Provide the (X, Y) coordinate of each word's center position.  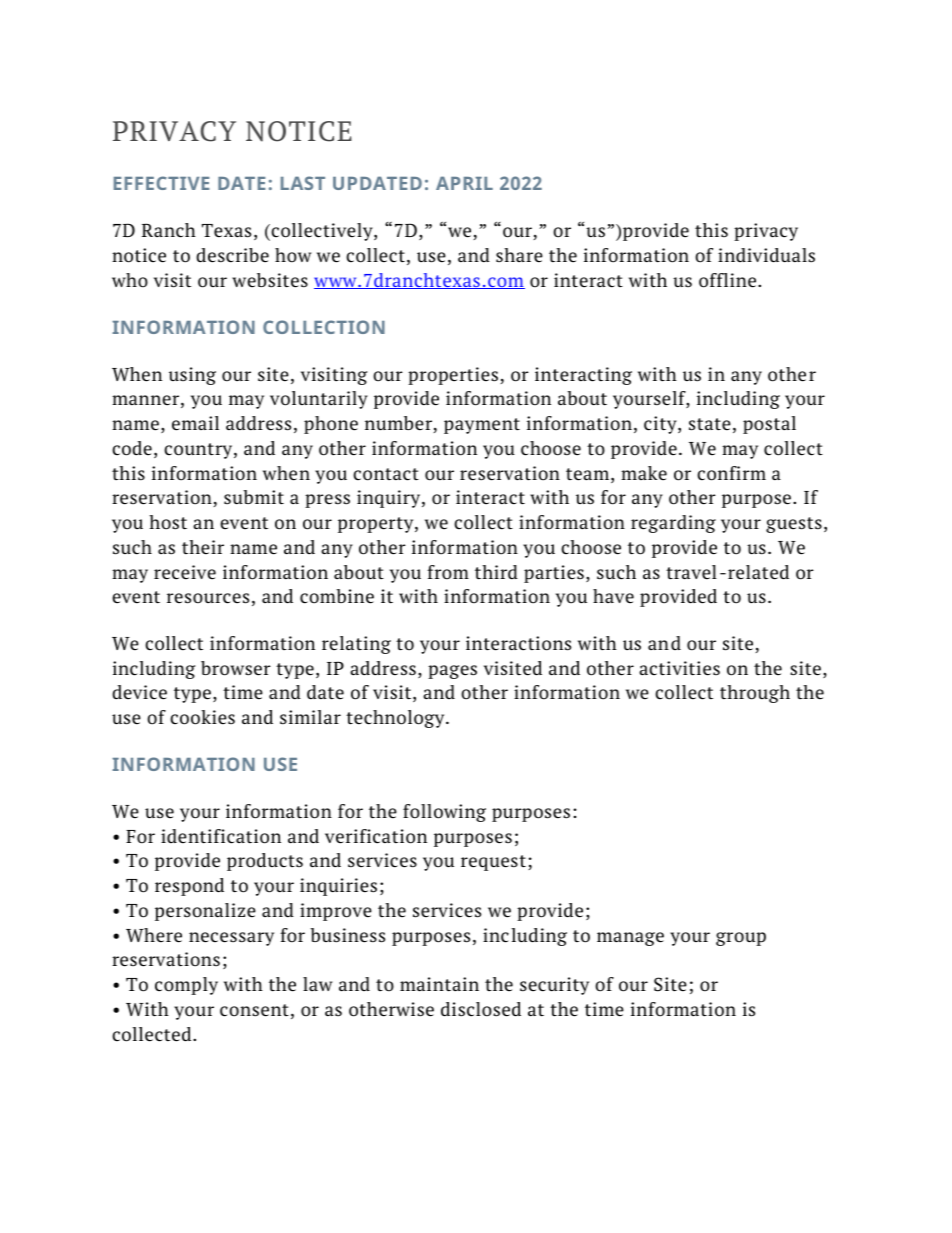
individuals (766, 255)
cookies (202, 717)
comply (186, 986)
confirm (731, 473)
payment (482, 426)
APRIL (464, 183)
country (199, 451)
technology (396, 719)
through (755, 694)
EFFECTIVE (161, 183)
